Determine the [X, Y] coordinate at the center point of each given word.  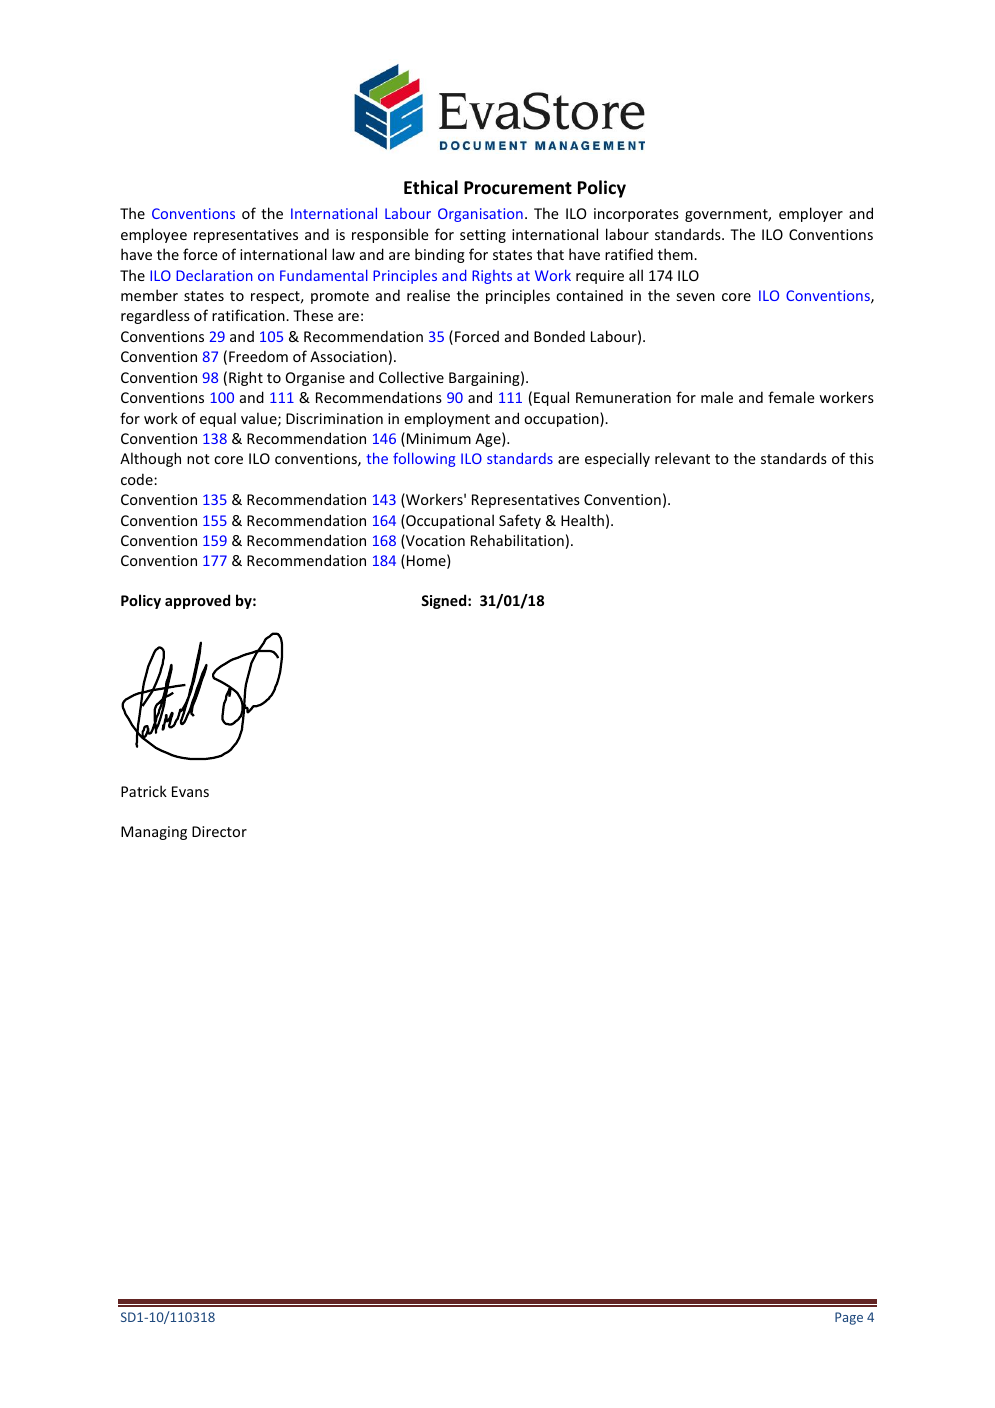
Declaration [214, 275]
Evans [190, 791]
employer [811, 214]
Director [219, 831]
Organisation [480, 215]
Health [582, 520]
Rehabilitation [517, 540]
